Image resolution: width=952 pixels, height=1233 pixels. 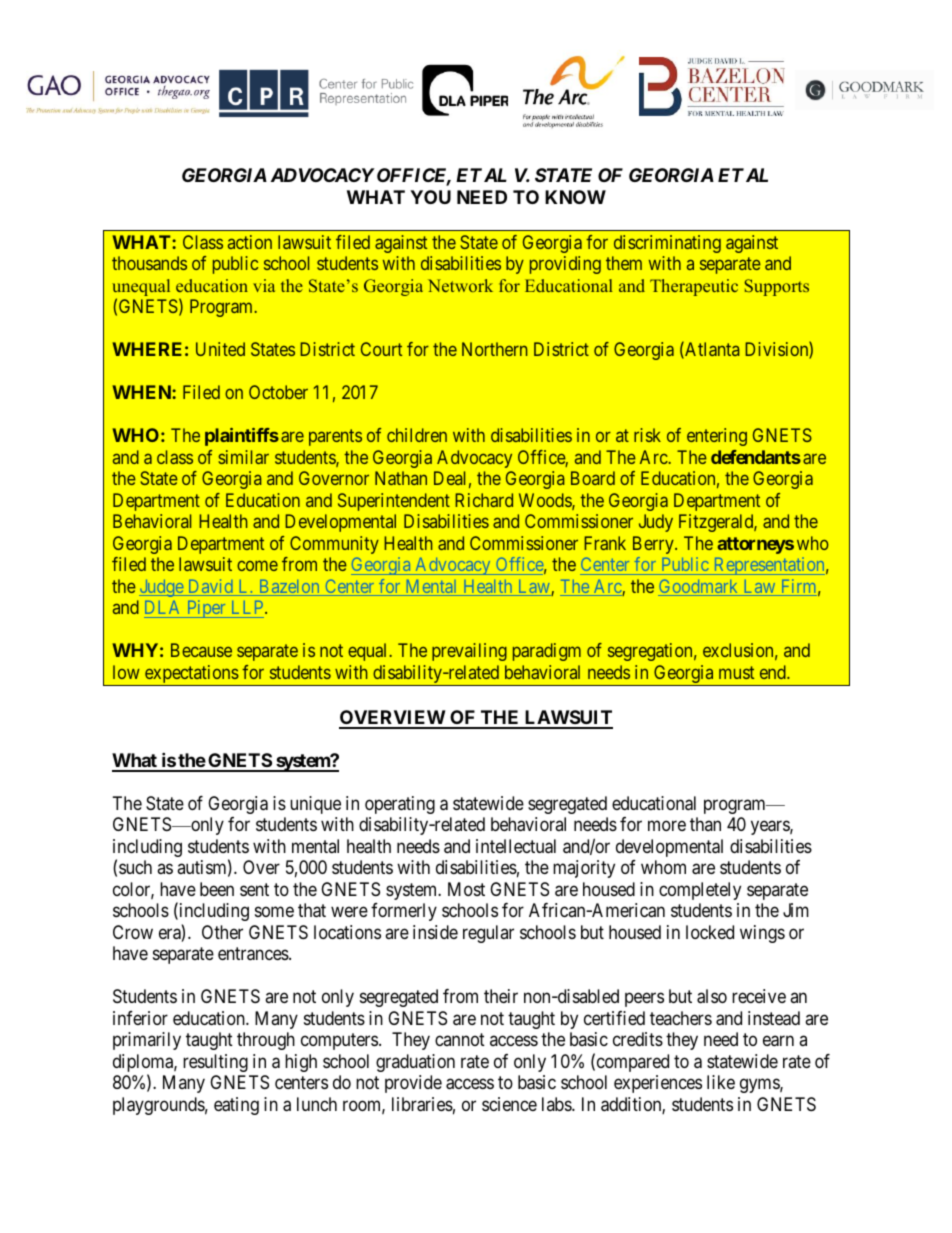 What do you see at coordinates (413, 1084) in the screenshot?
I see `provide` at bounding box center [413, 1084].
